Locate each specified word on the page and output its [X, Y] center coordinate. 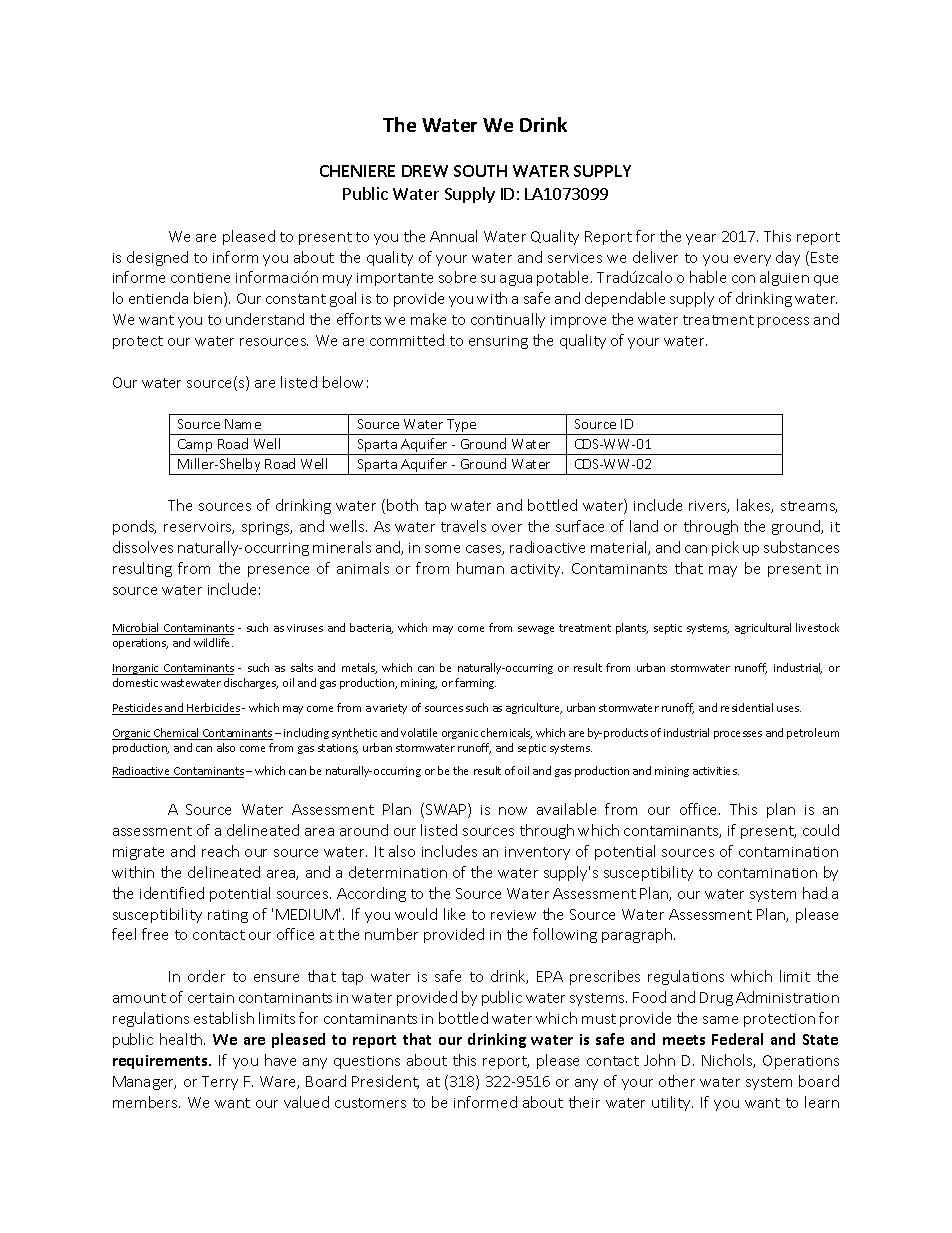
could [821, 830]
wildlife [213, 642]
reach [220, 851]
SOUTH [480, 171]
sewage [536, 630]
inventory [537, 853]
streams [809, 507]
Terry [220, 1083]
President [385, 1082]
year [701, 239]
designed [157, 258]
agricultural [763, 628]
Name [243, 424]
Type [462, 427]
